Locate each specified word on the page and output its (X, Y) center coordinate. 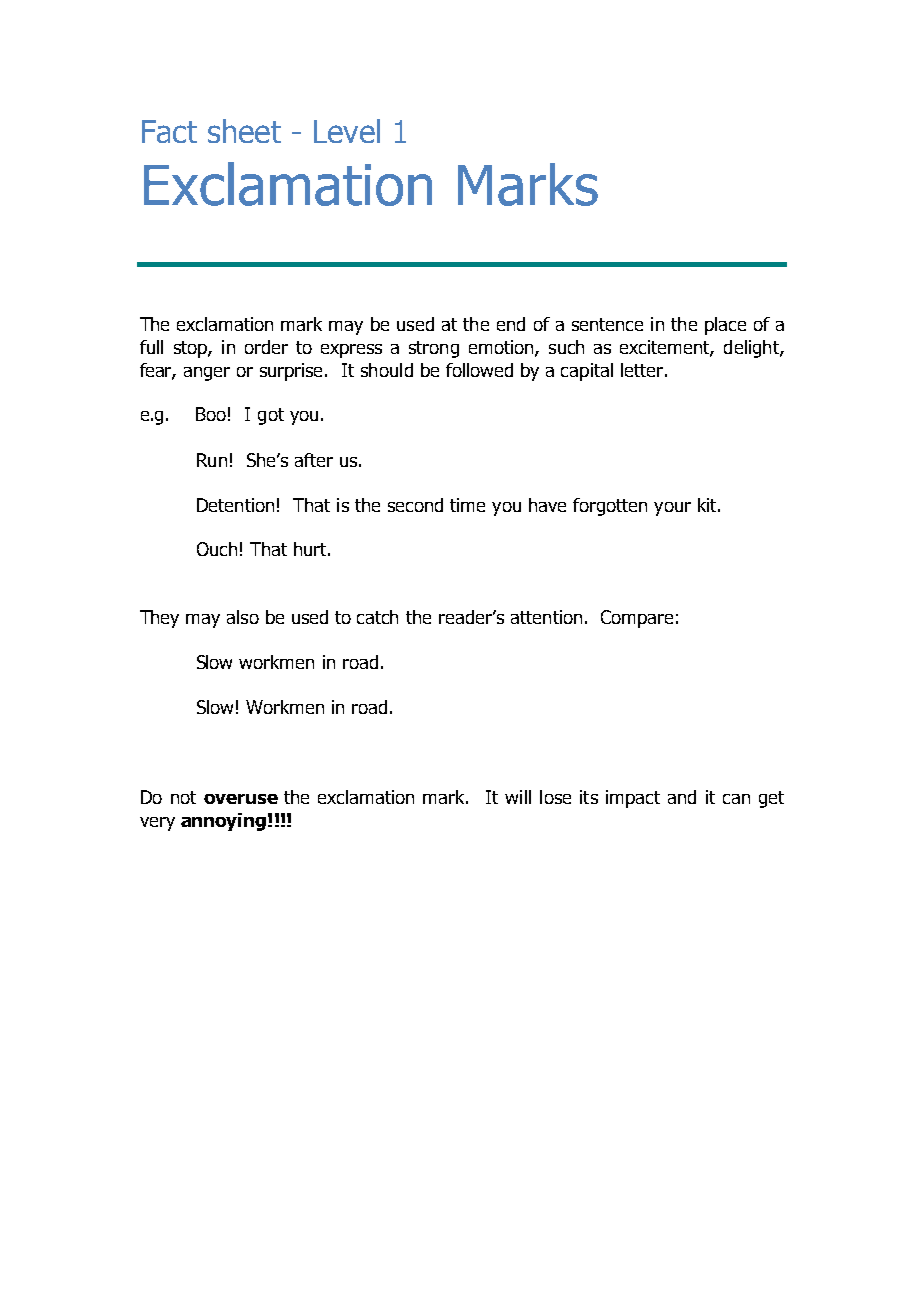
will (518, 797)
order (266, 347)
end (511, 324)
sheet (244, 131)
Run (212, 460)
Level (347, 131)
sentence (607, 324)
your (672, 509)
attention (546, 617)
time (467, 505)
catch (377, 617)
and (682, 797)
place (725, 326)
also (243, 617)
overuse (241, 799)
